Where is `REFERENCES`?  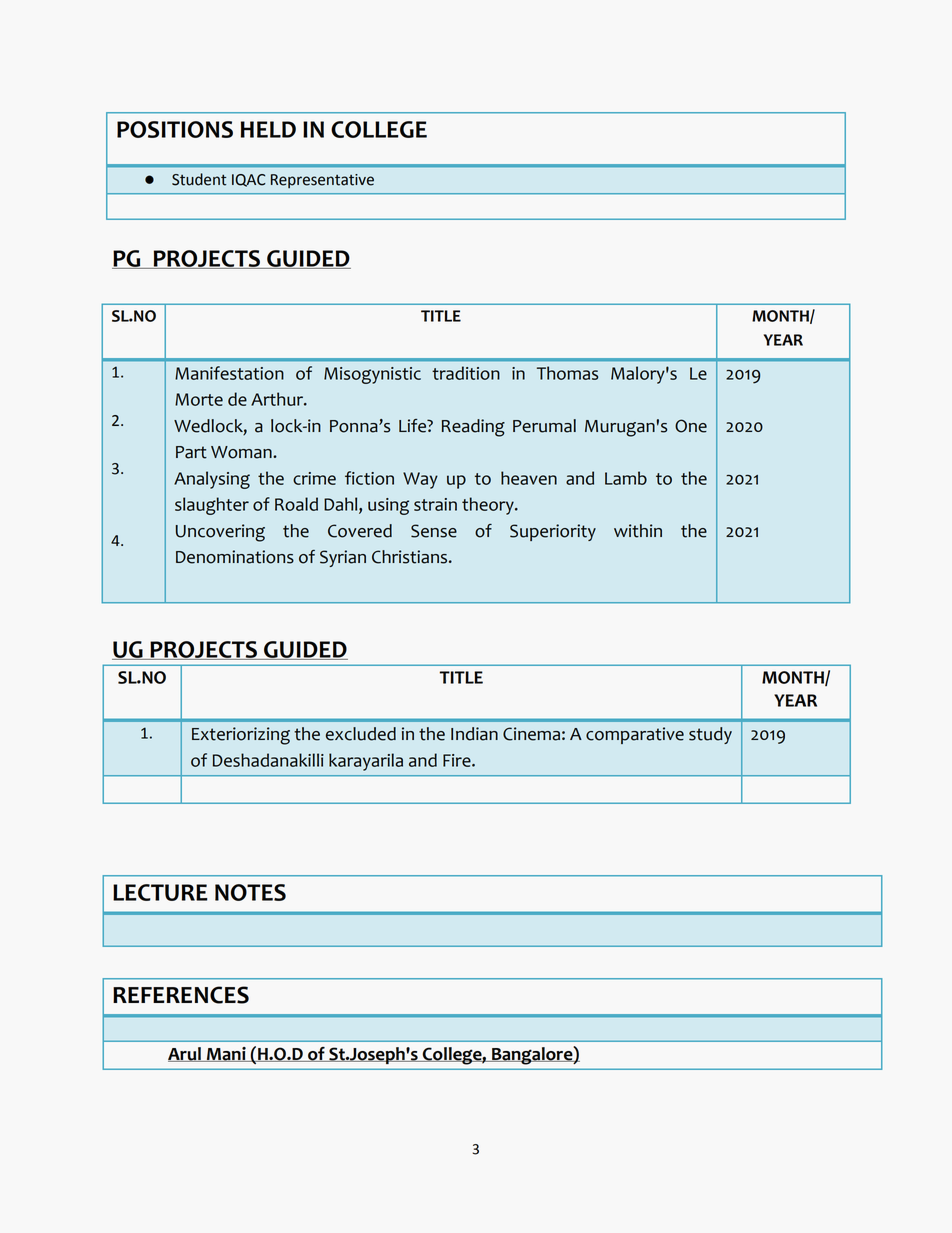 REFERENCES is located at coordinates (181, 995).
